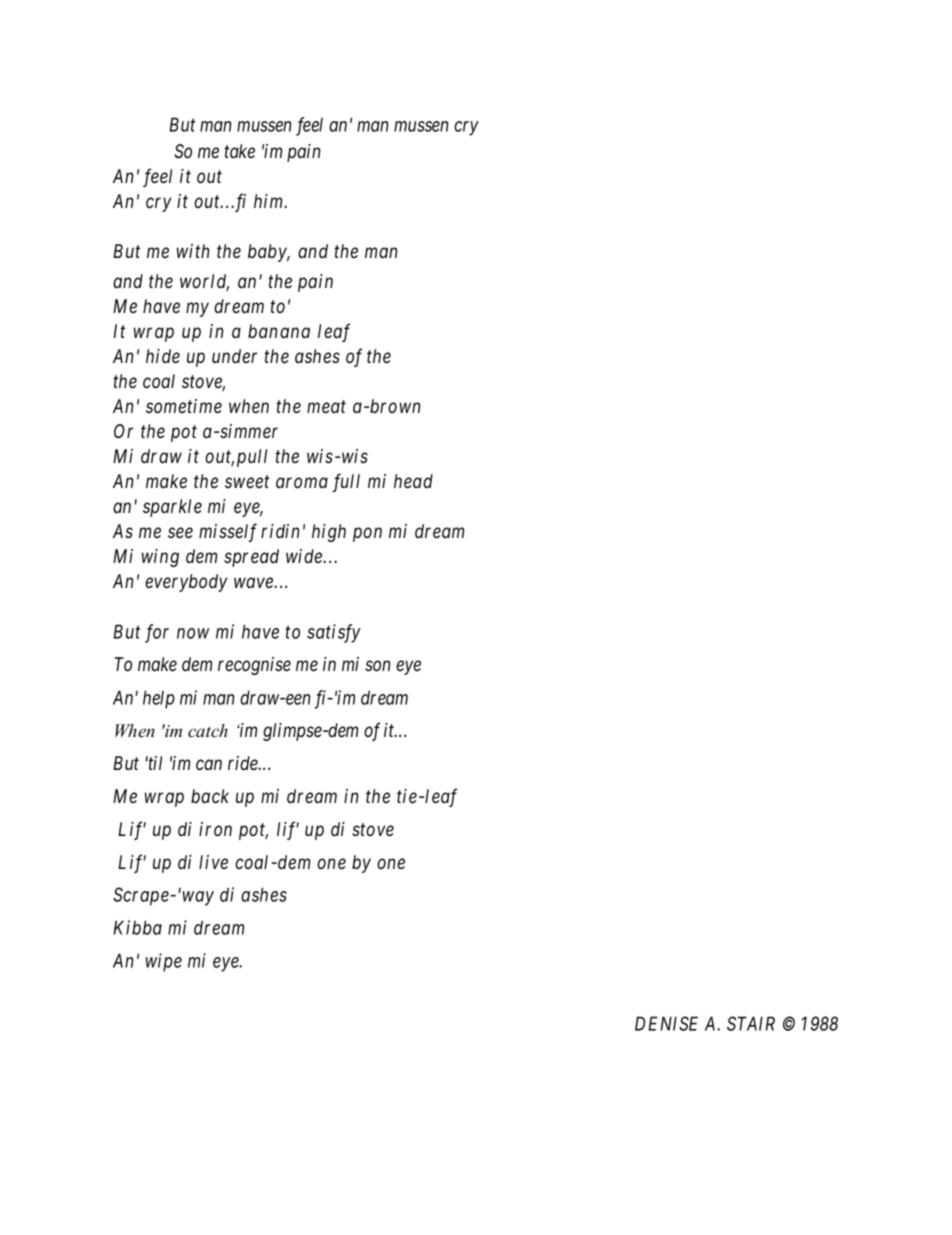  I want to click on meat, so click(326, 407).
